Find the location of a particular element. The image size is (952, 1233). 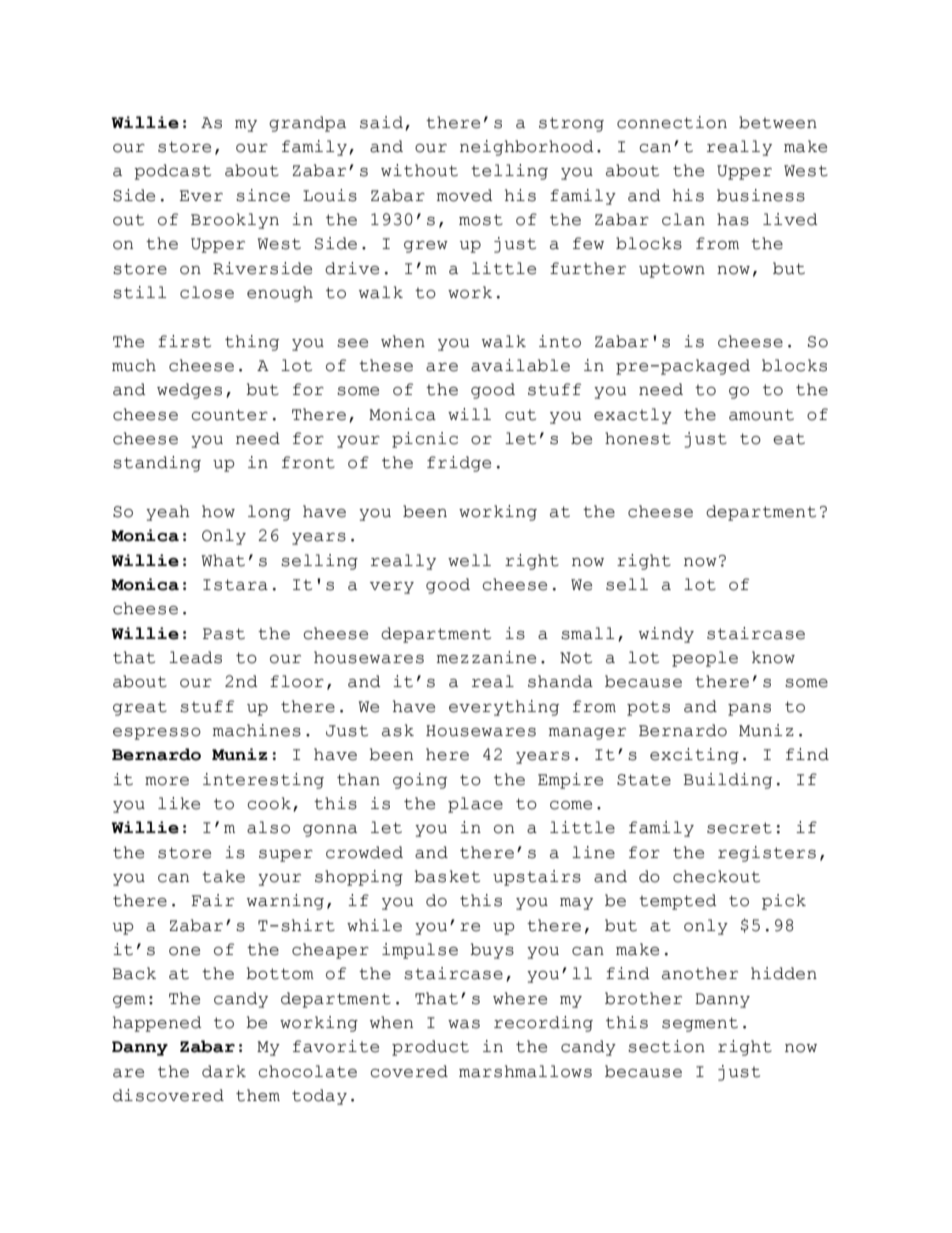

podcast is located at coordinates (172, 172).
